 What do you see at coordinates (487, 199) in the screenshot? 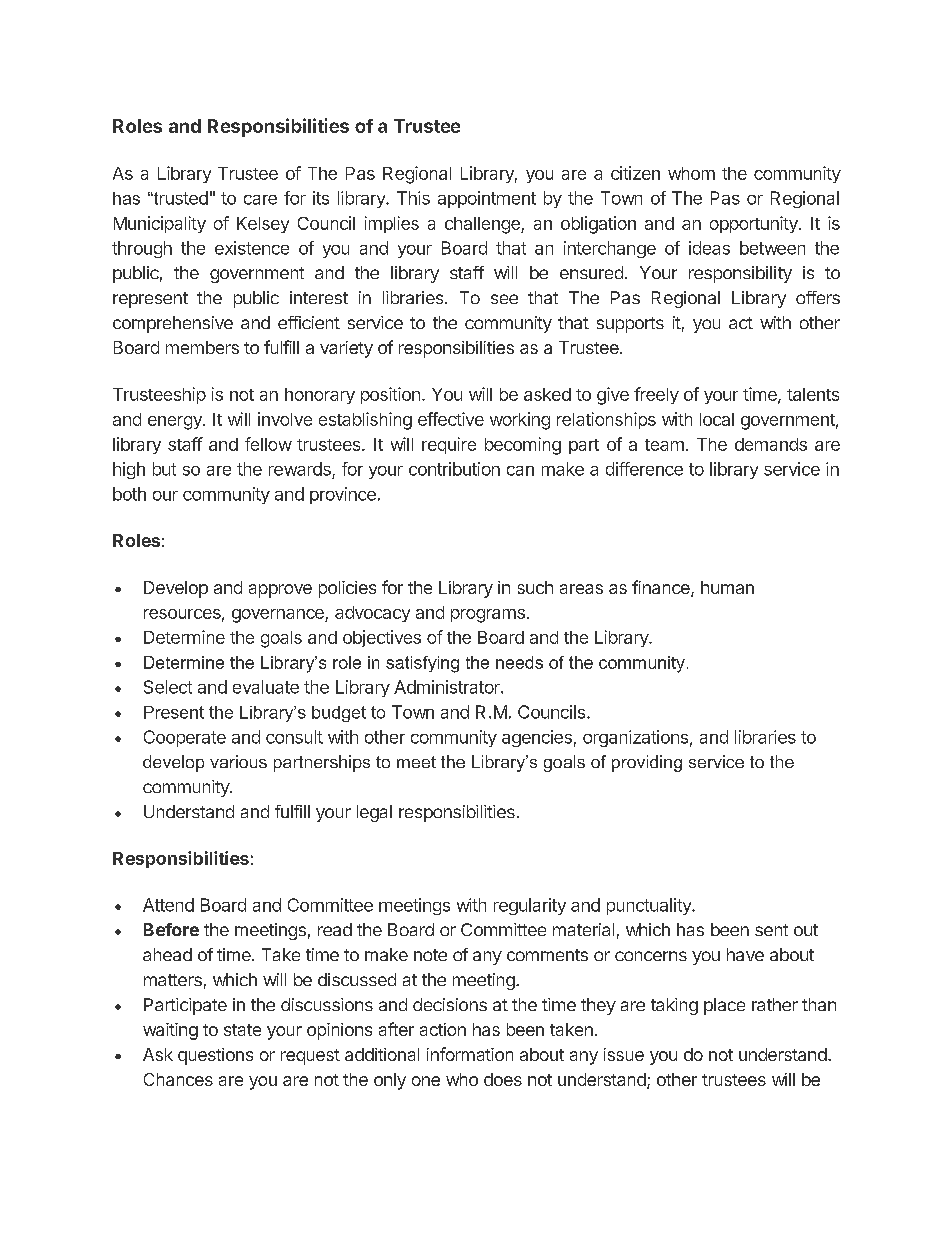
I see `appointment` at bounding box center [487, 199].
